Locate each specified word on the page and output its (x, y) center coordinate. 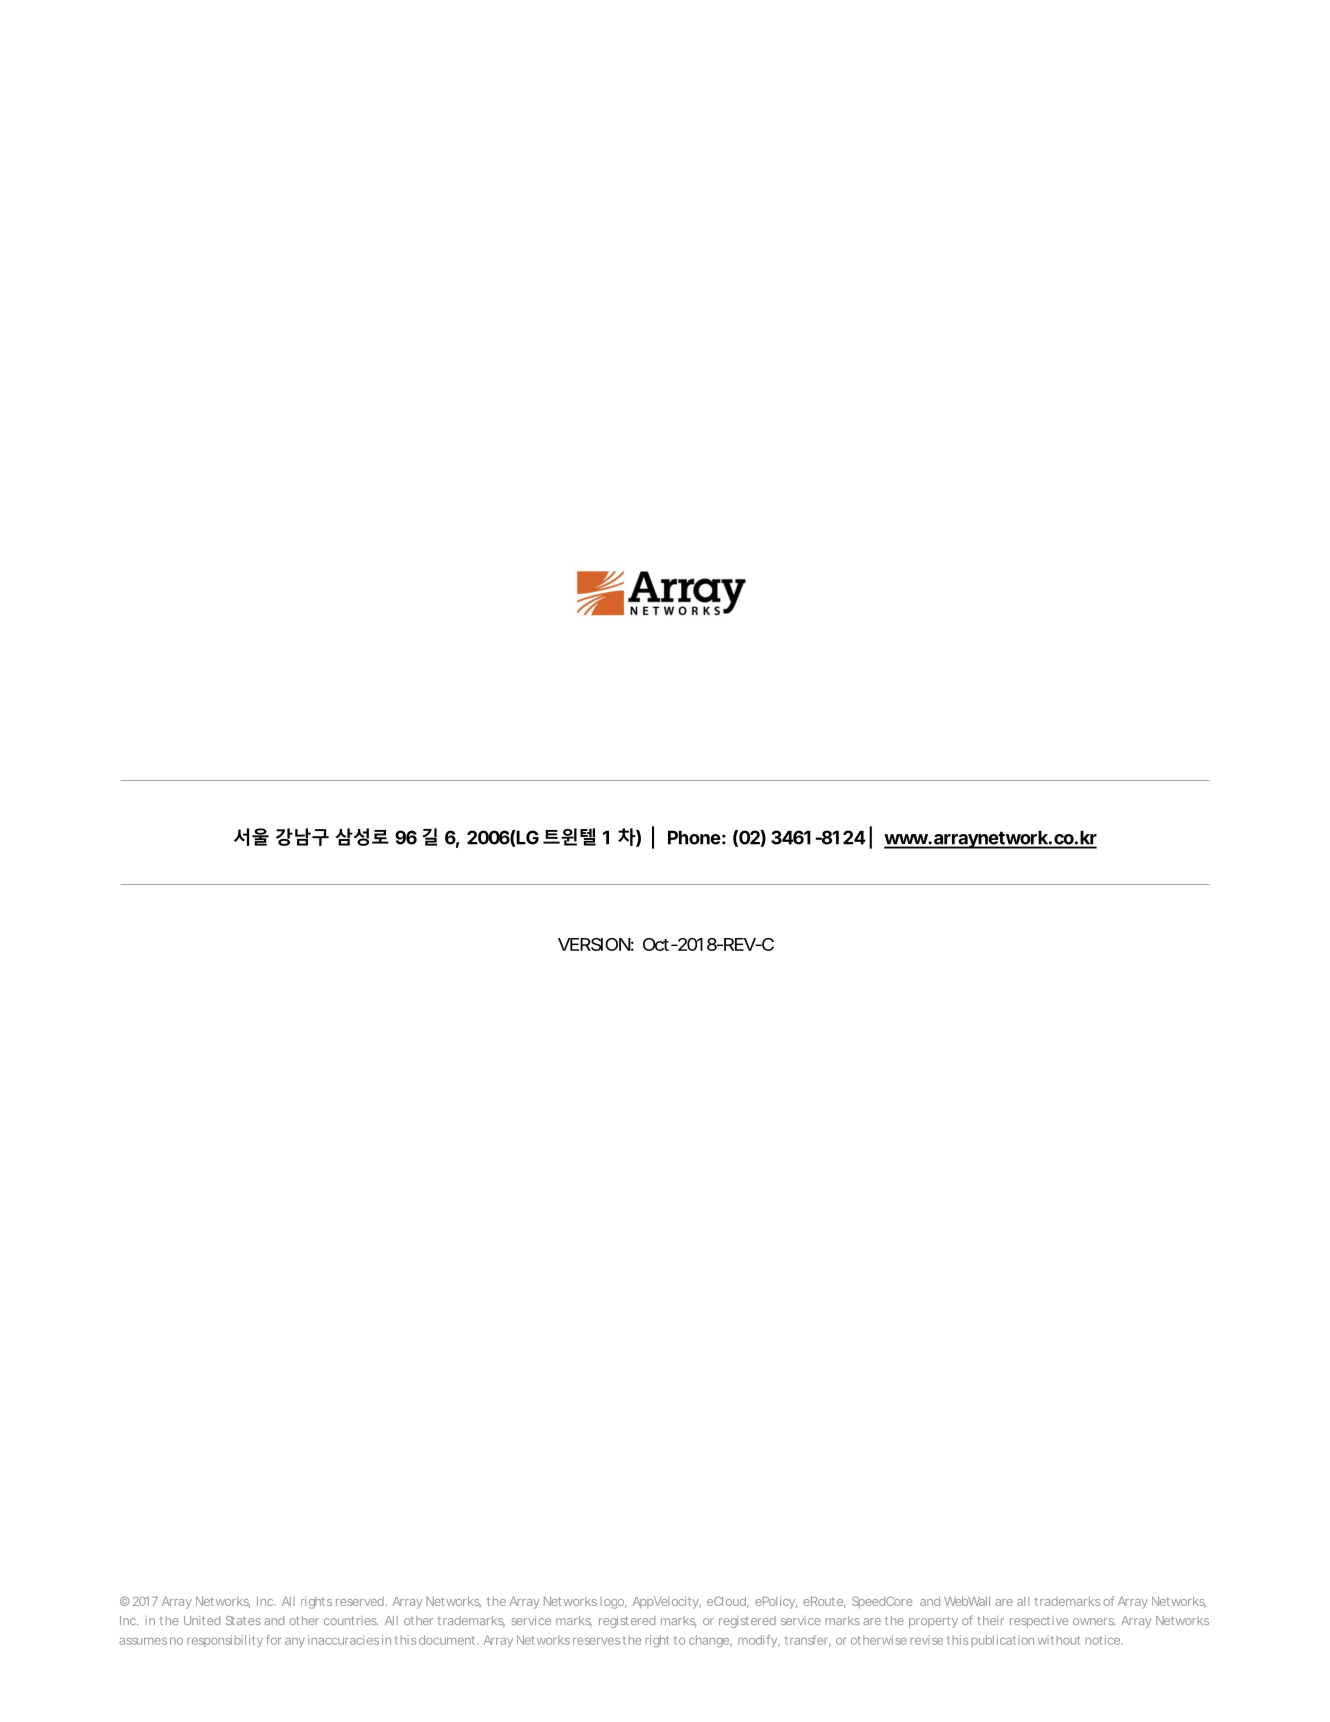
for (273, 1640)
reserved (361, 1601)
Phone (694, 837)
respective (1039, 1622)
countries (351, 1620)
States (243, 1620)
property (933, 1622)
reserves (596, 1641)
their (990, 1620)
